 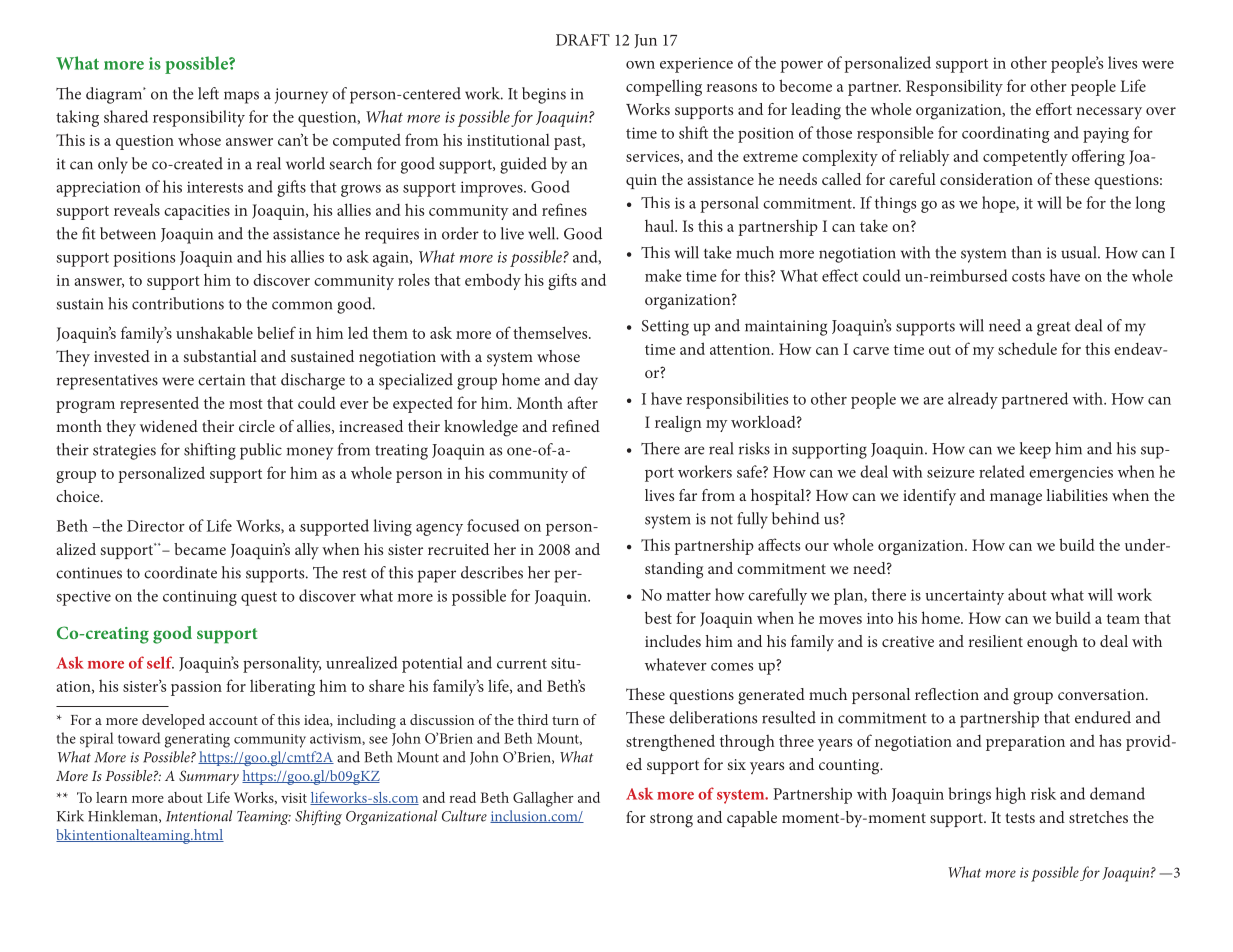 I want to click on own, so click(x=640, y=65).
